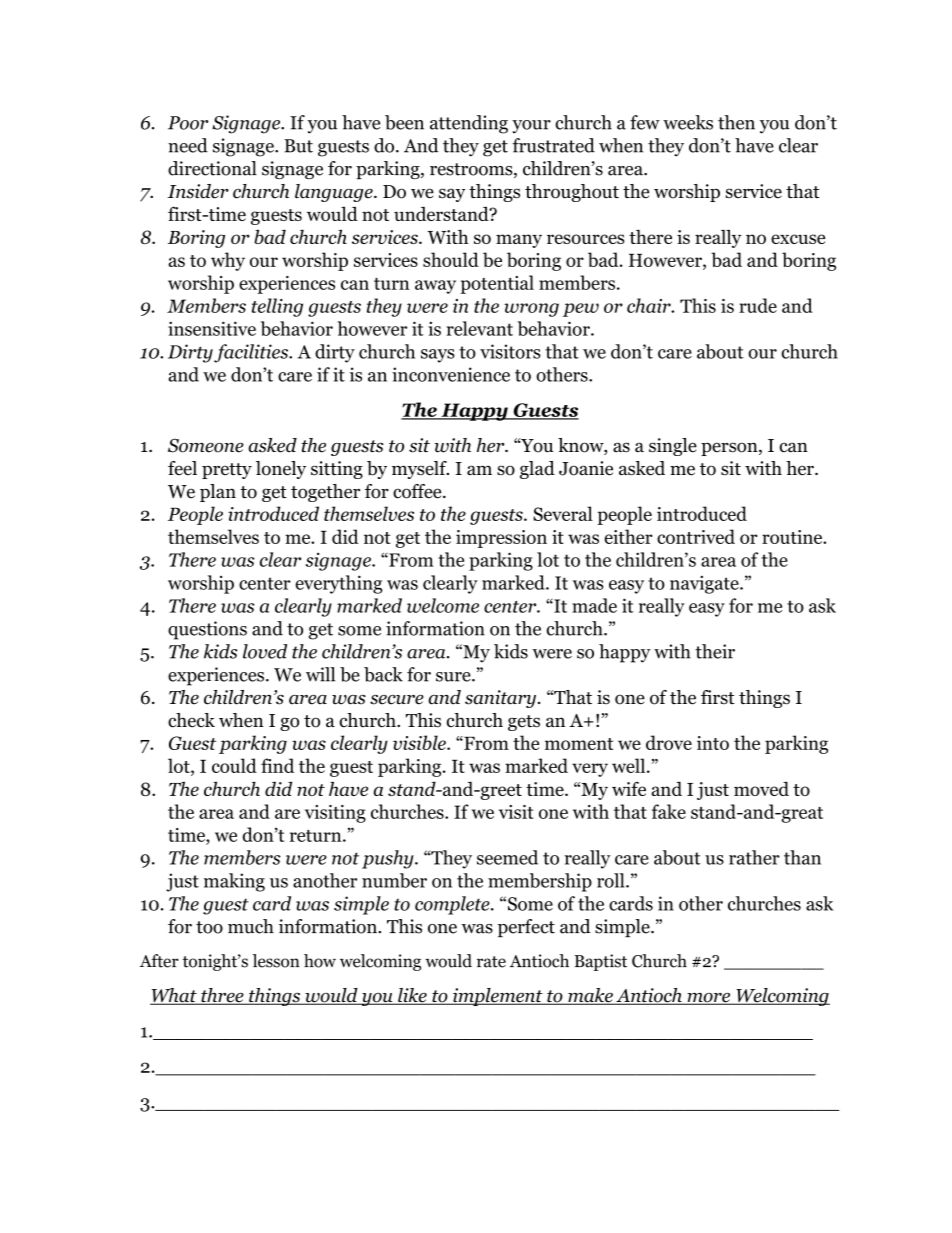 This image has height=1233, width=952. I want to click on impression, so click(501, 539).
